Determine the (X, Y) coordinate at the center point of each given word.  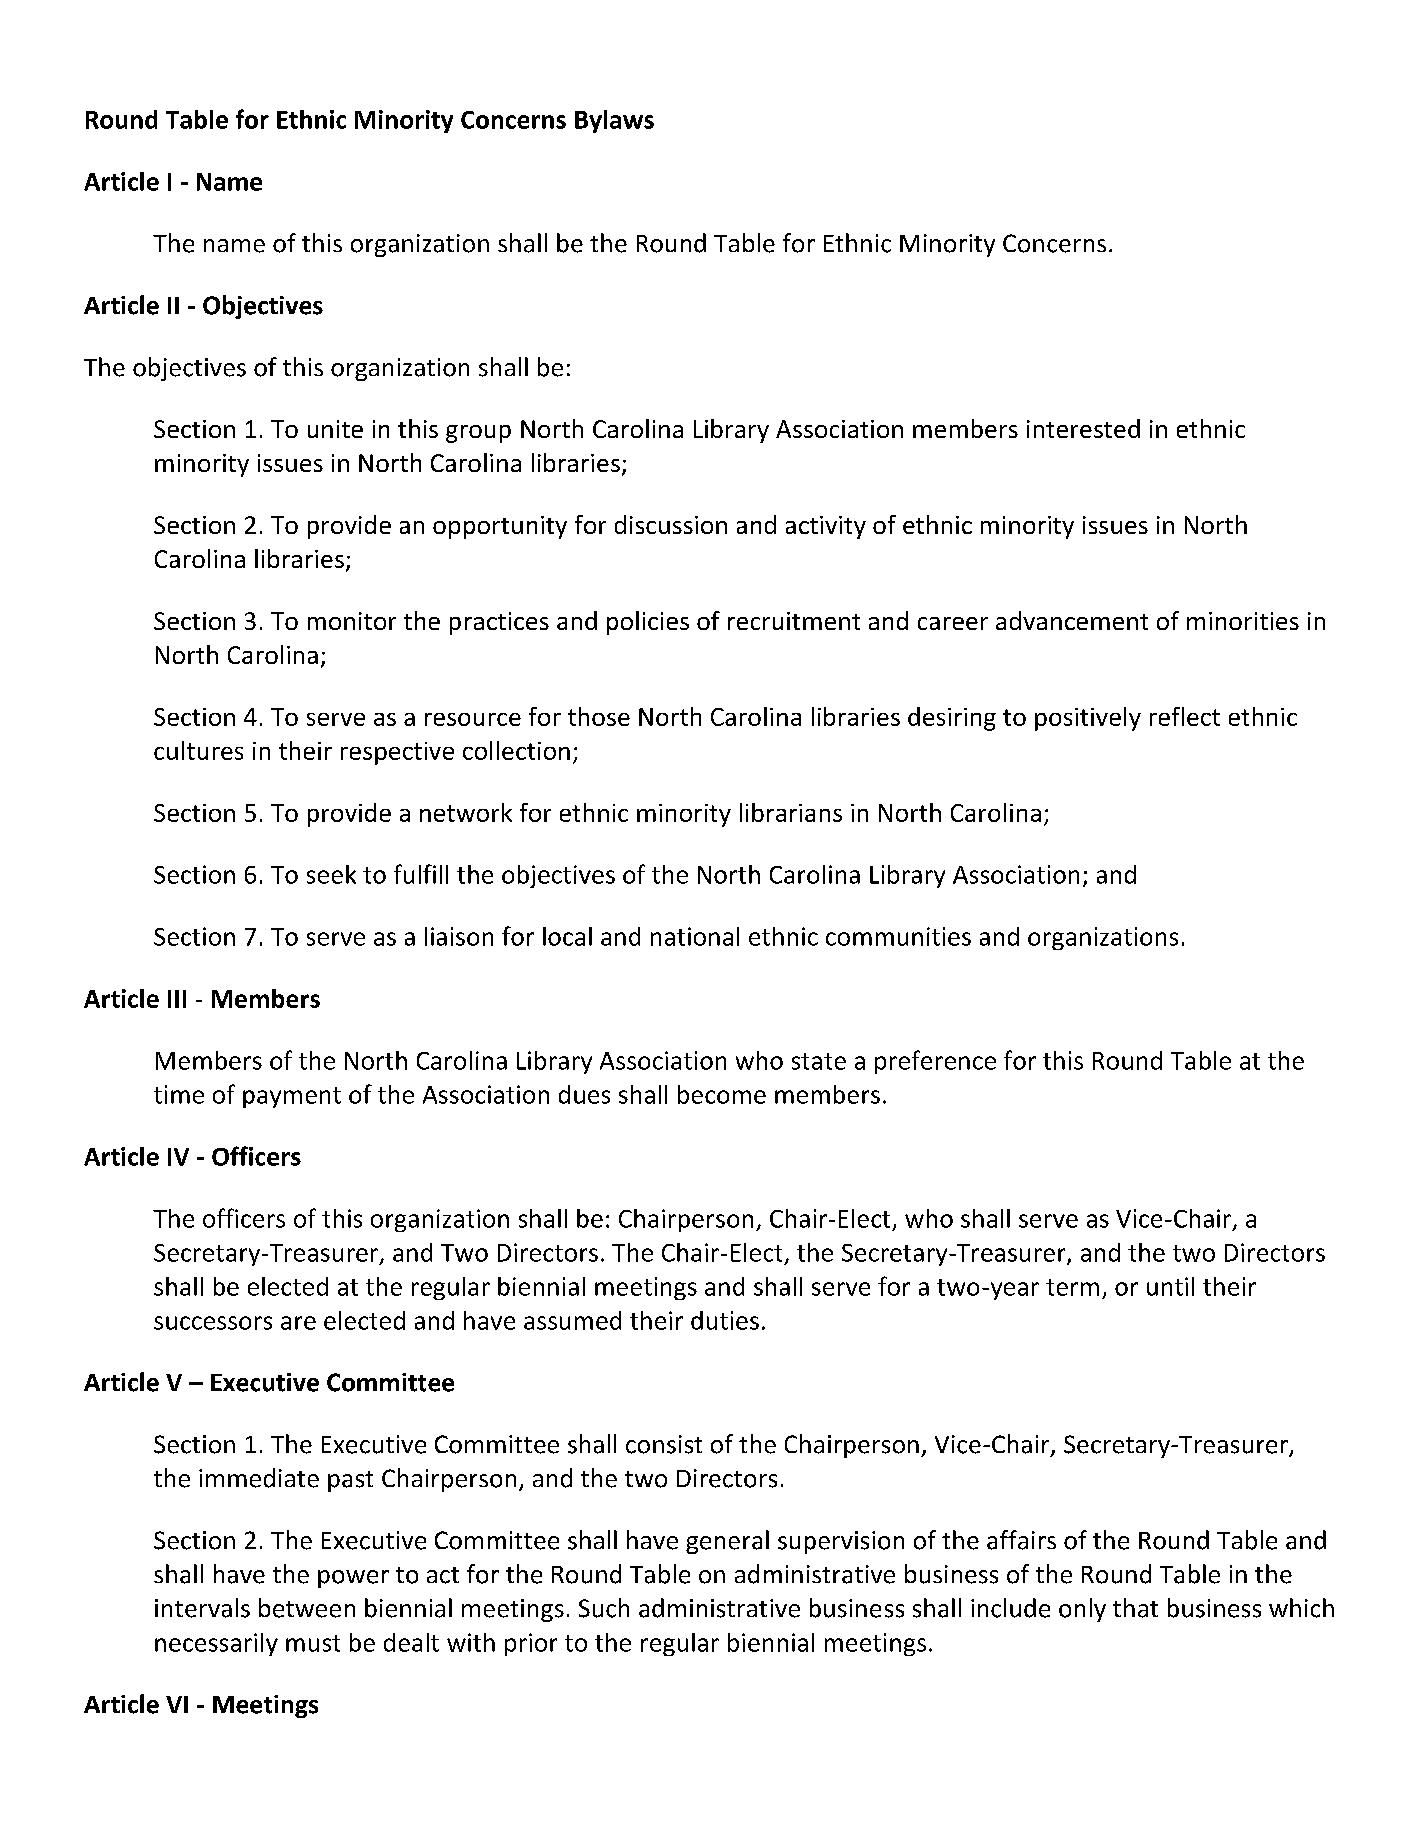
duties (725, 1320)
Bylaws (614, 121)
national (695, 936)
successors (213, 1323)
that (1135, 1608)
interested (1083, 428)
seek (331, 874)
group (478, 434)
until (1170, 1286)
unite (335, 429)
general (727, 1542)
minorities (1243, 621)
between (307, 1608)
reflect (1185, 716)
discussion (671, 524)
